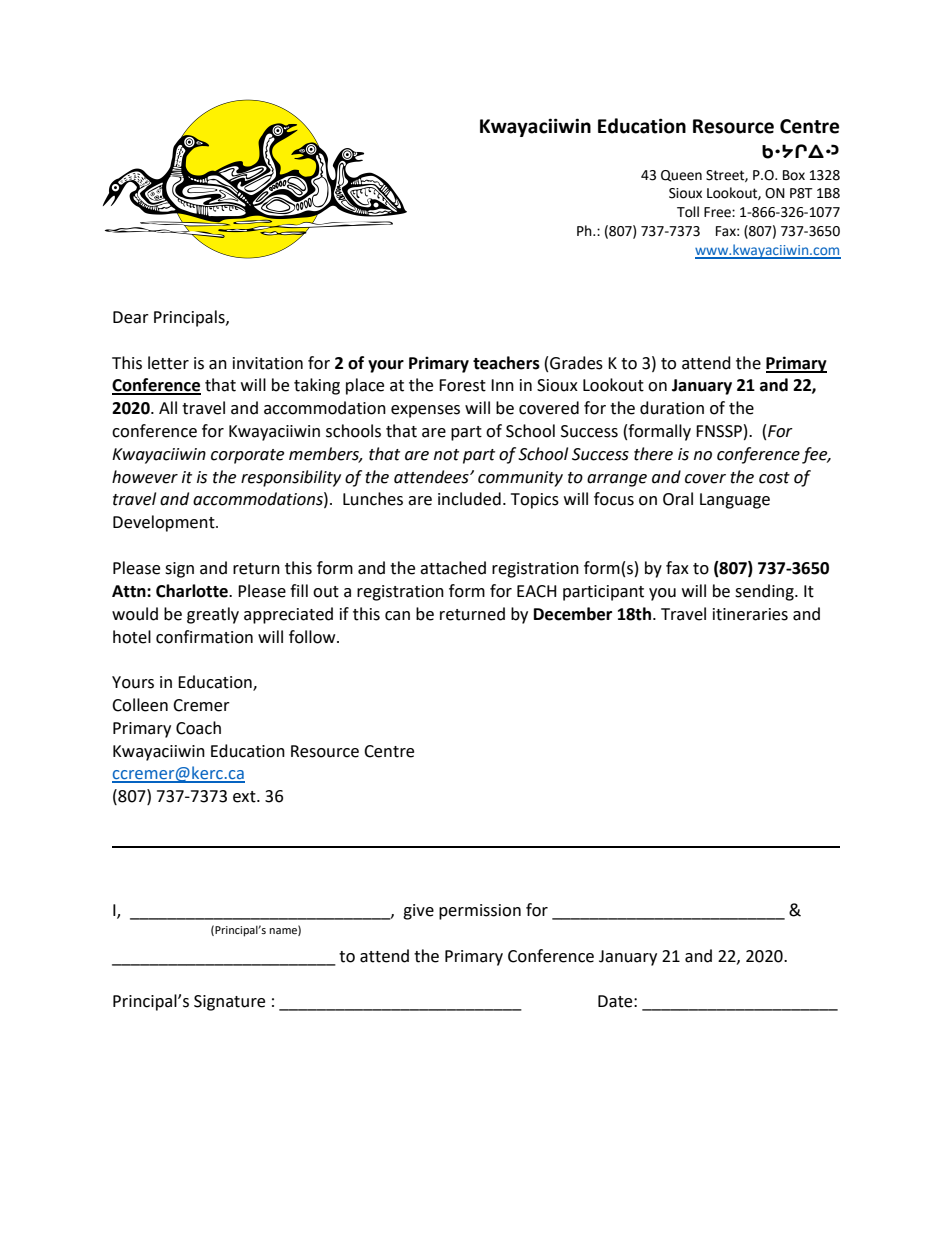 This document has width=952, height=1233. Describe the element at coordinates (198, 728) in the document. I see `Coach` at that location.
